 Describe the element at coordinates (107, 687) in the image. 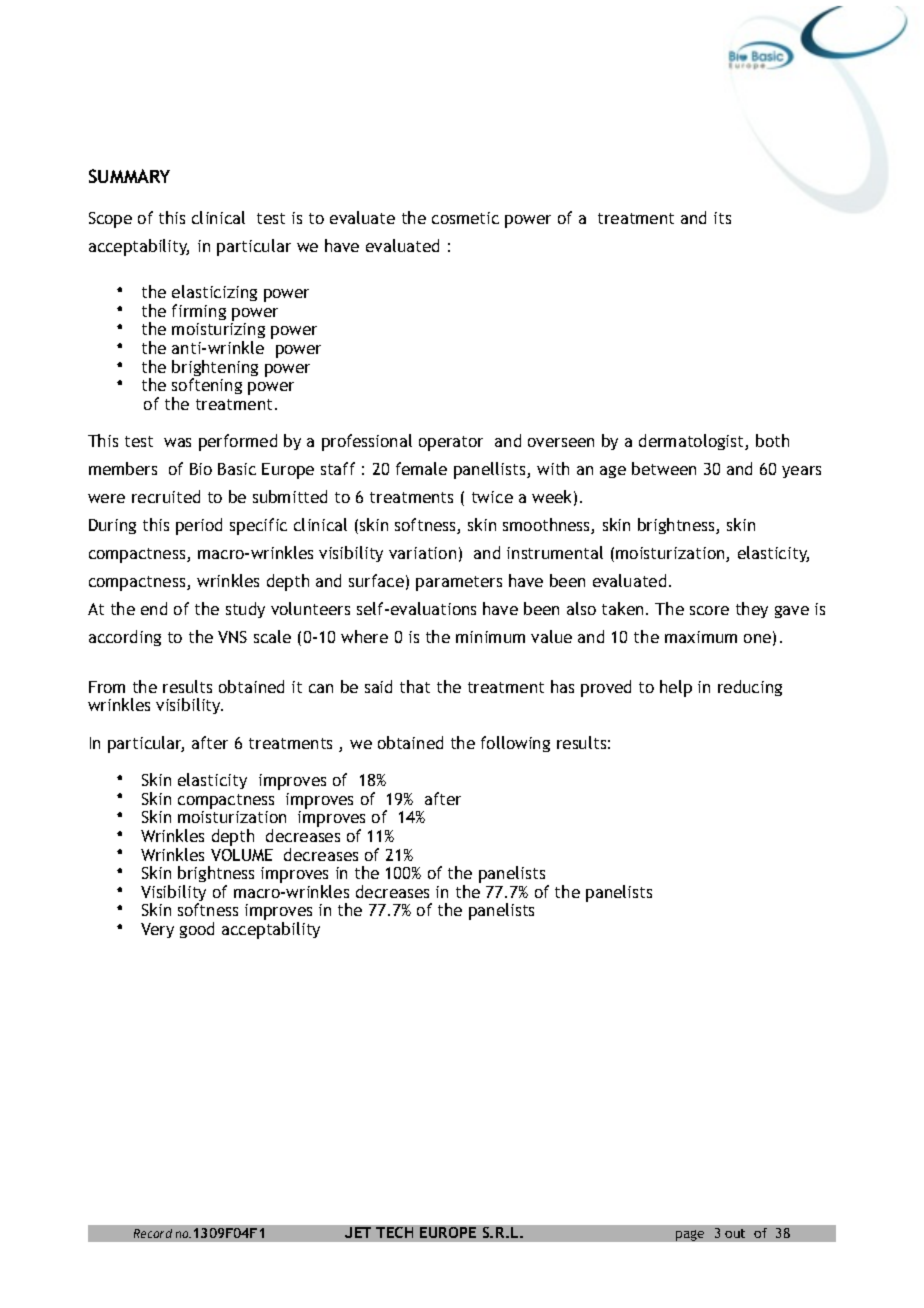

I see `From` at that location.
